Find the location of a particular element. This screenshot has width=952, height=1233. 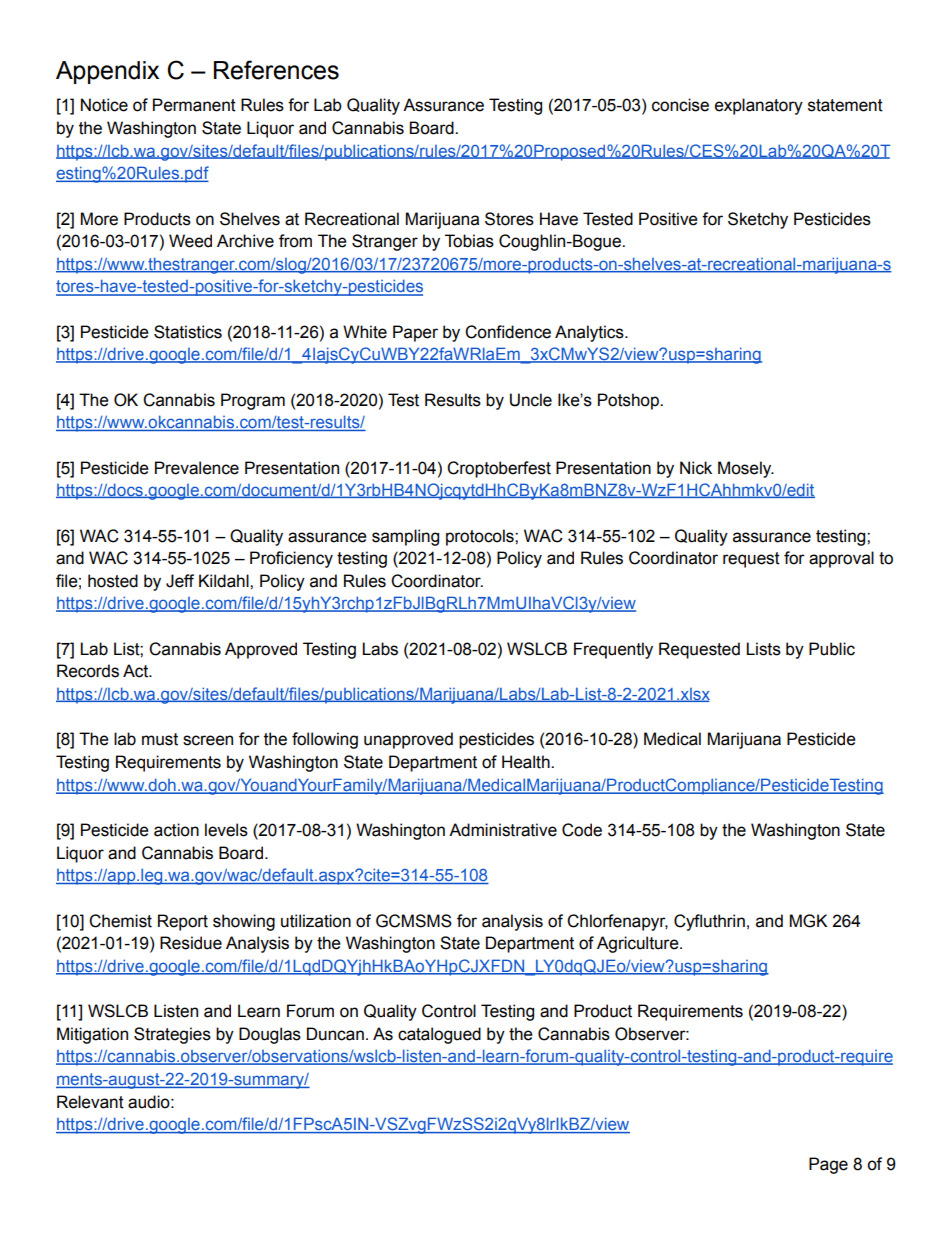

Confidence is located at coordinates (508, 332).
